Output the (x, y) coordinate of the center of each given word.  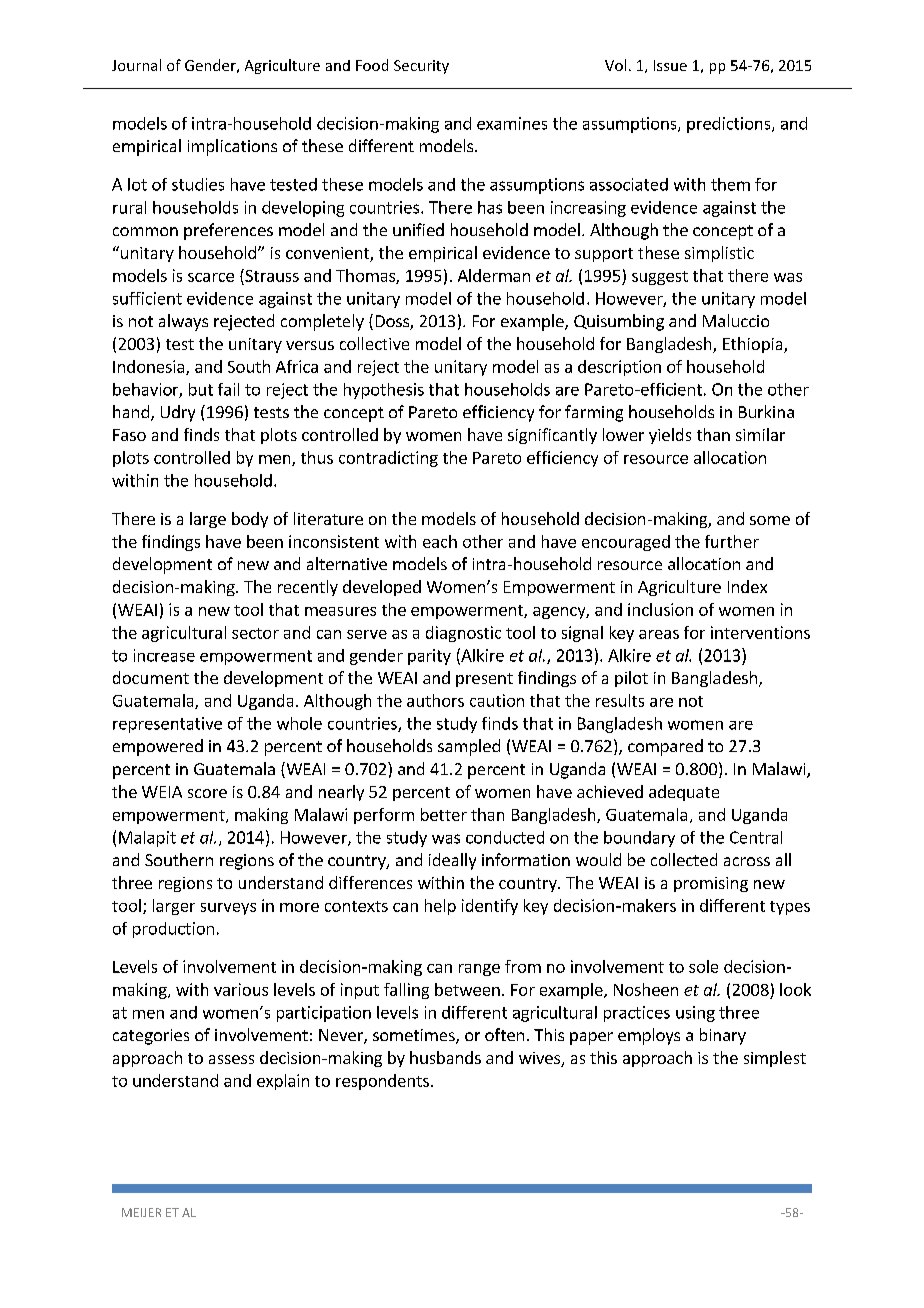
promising (711, 884)
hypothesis (384, 391)
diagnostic (463, 634)
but (201, 389)
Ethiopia (754, 345)
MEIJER (141, 1212)
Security (421, 67)
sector (255, 633)
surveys (228, 909)
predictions (730, 125)
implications (232, 147)
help (440, 907)
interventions (760, 632)
